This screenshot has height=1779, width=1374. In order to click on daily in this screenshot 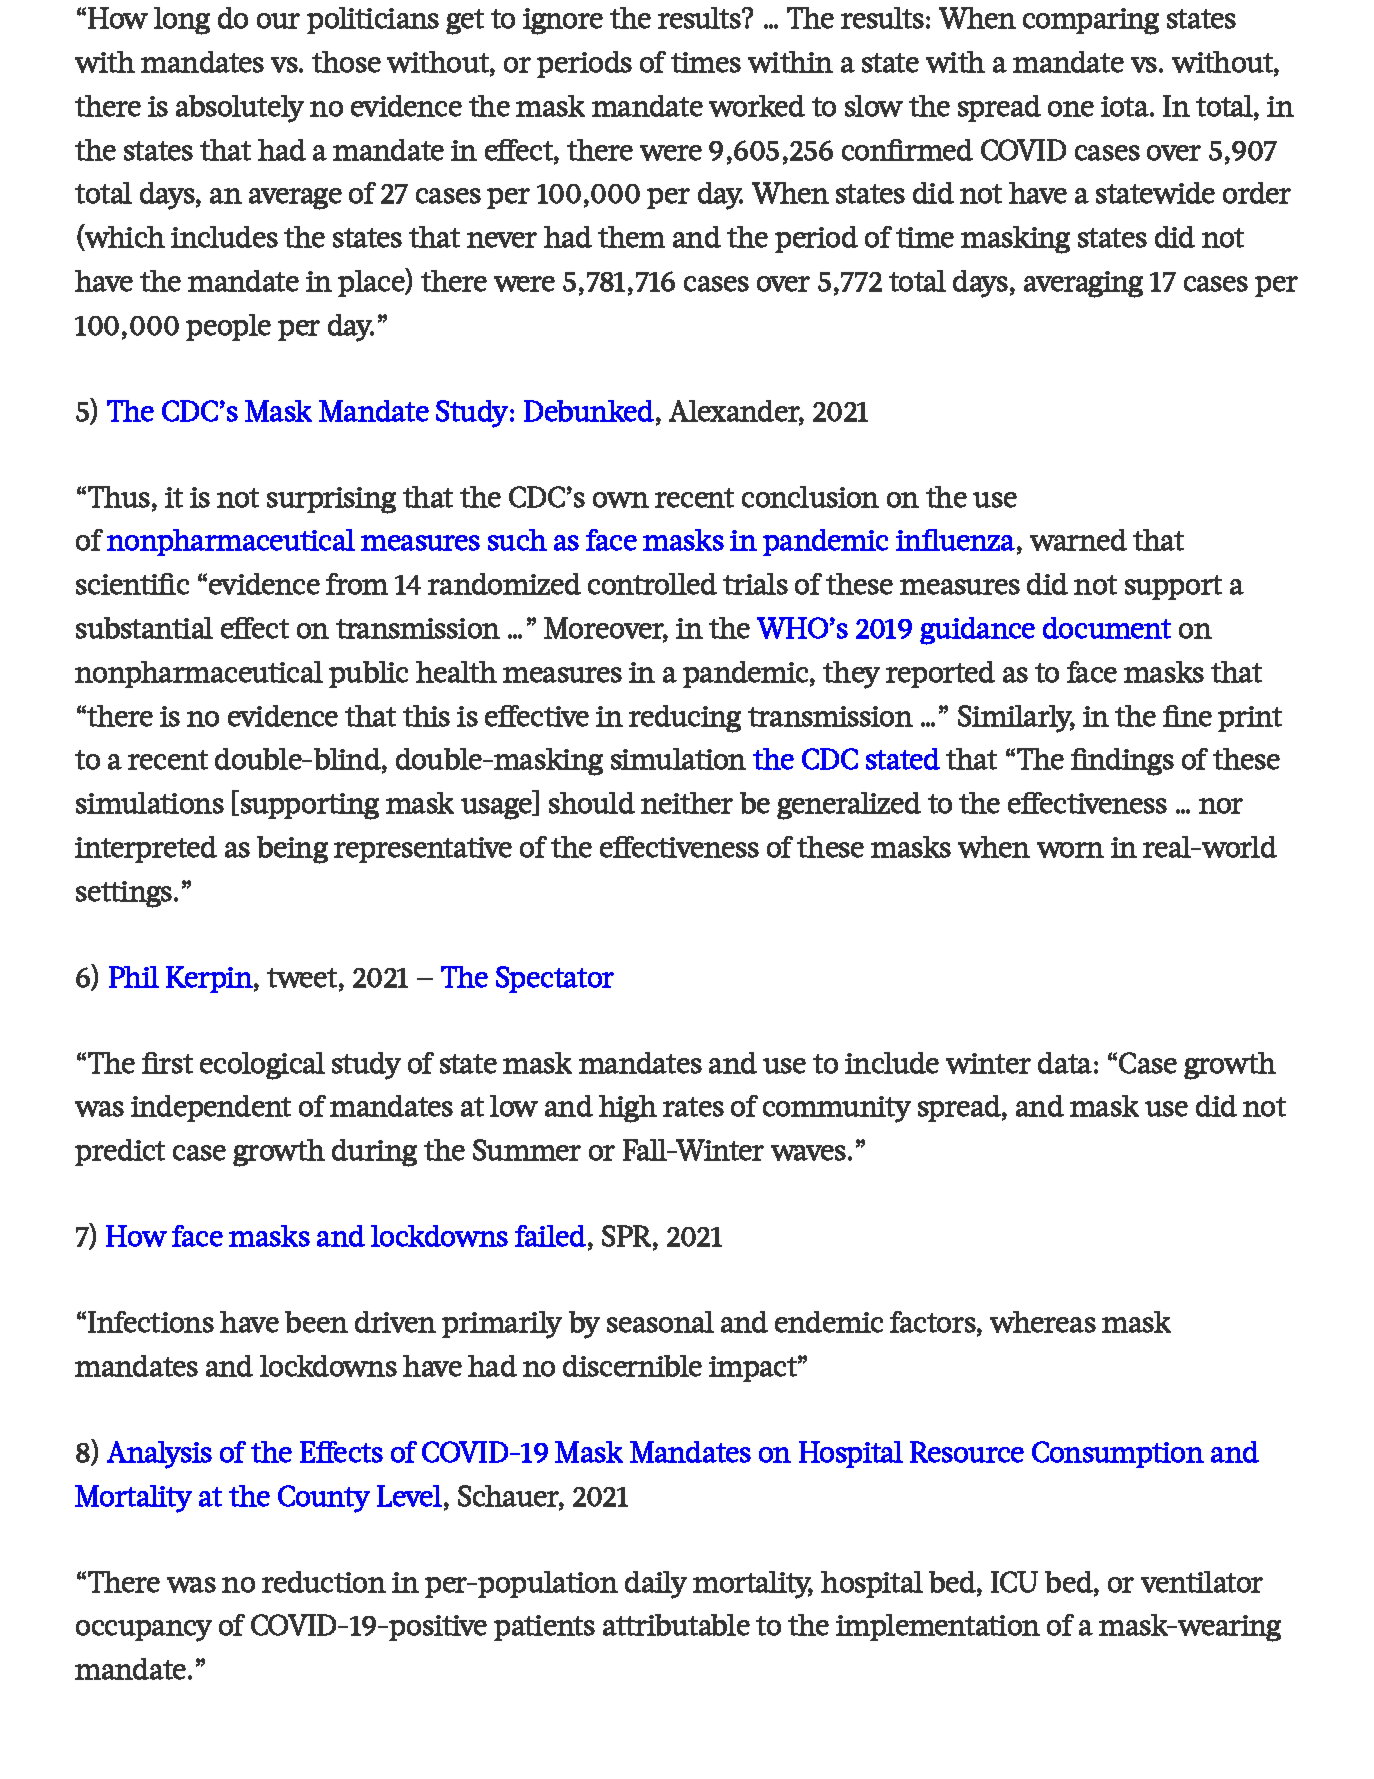, I will do `click(656, 1585)`.
